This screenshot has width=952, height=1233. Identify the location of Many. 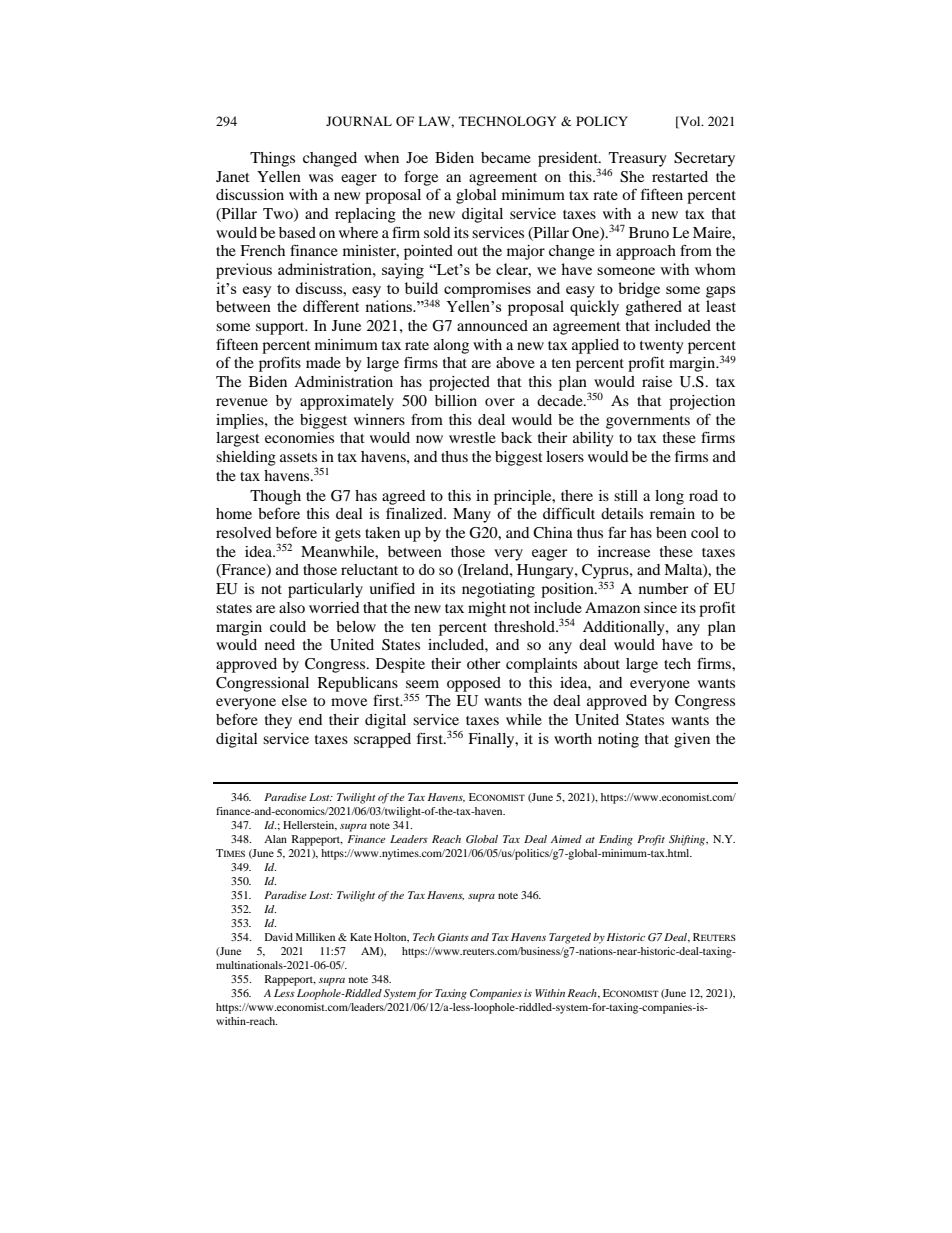
(472, 515).
